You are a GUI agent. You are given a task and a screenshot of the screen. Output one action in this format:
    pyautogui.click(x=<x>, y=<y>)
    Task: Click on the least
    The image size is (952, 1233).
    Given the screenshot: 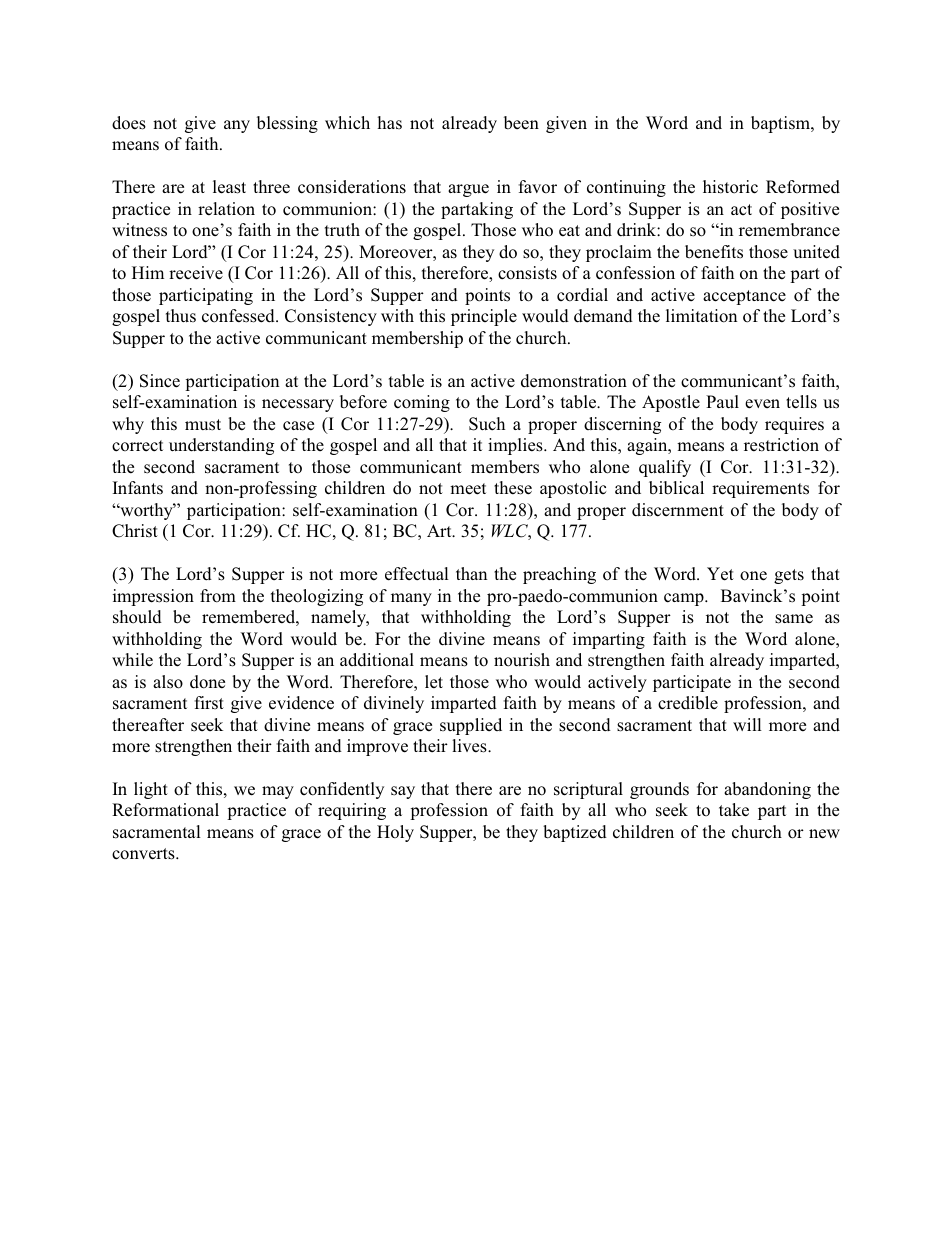 What is the action you would take?
    pyautogui.click(x=229, y=187)
